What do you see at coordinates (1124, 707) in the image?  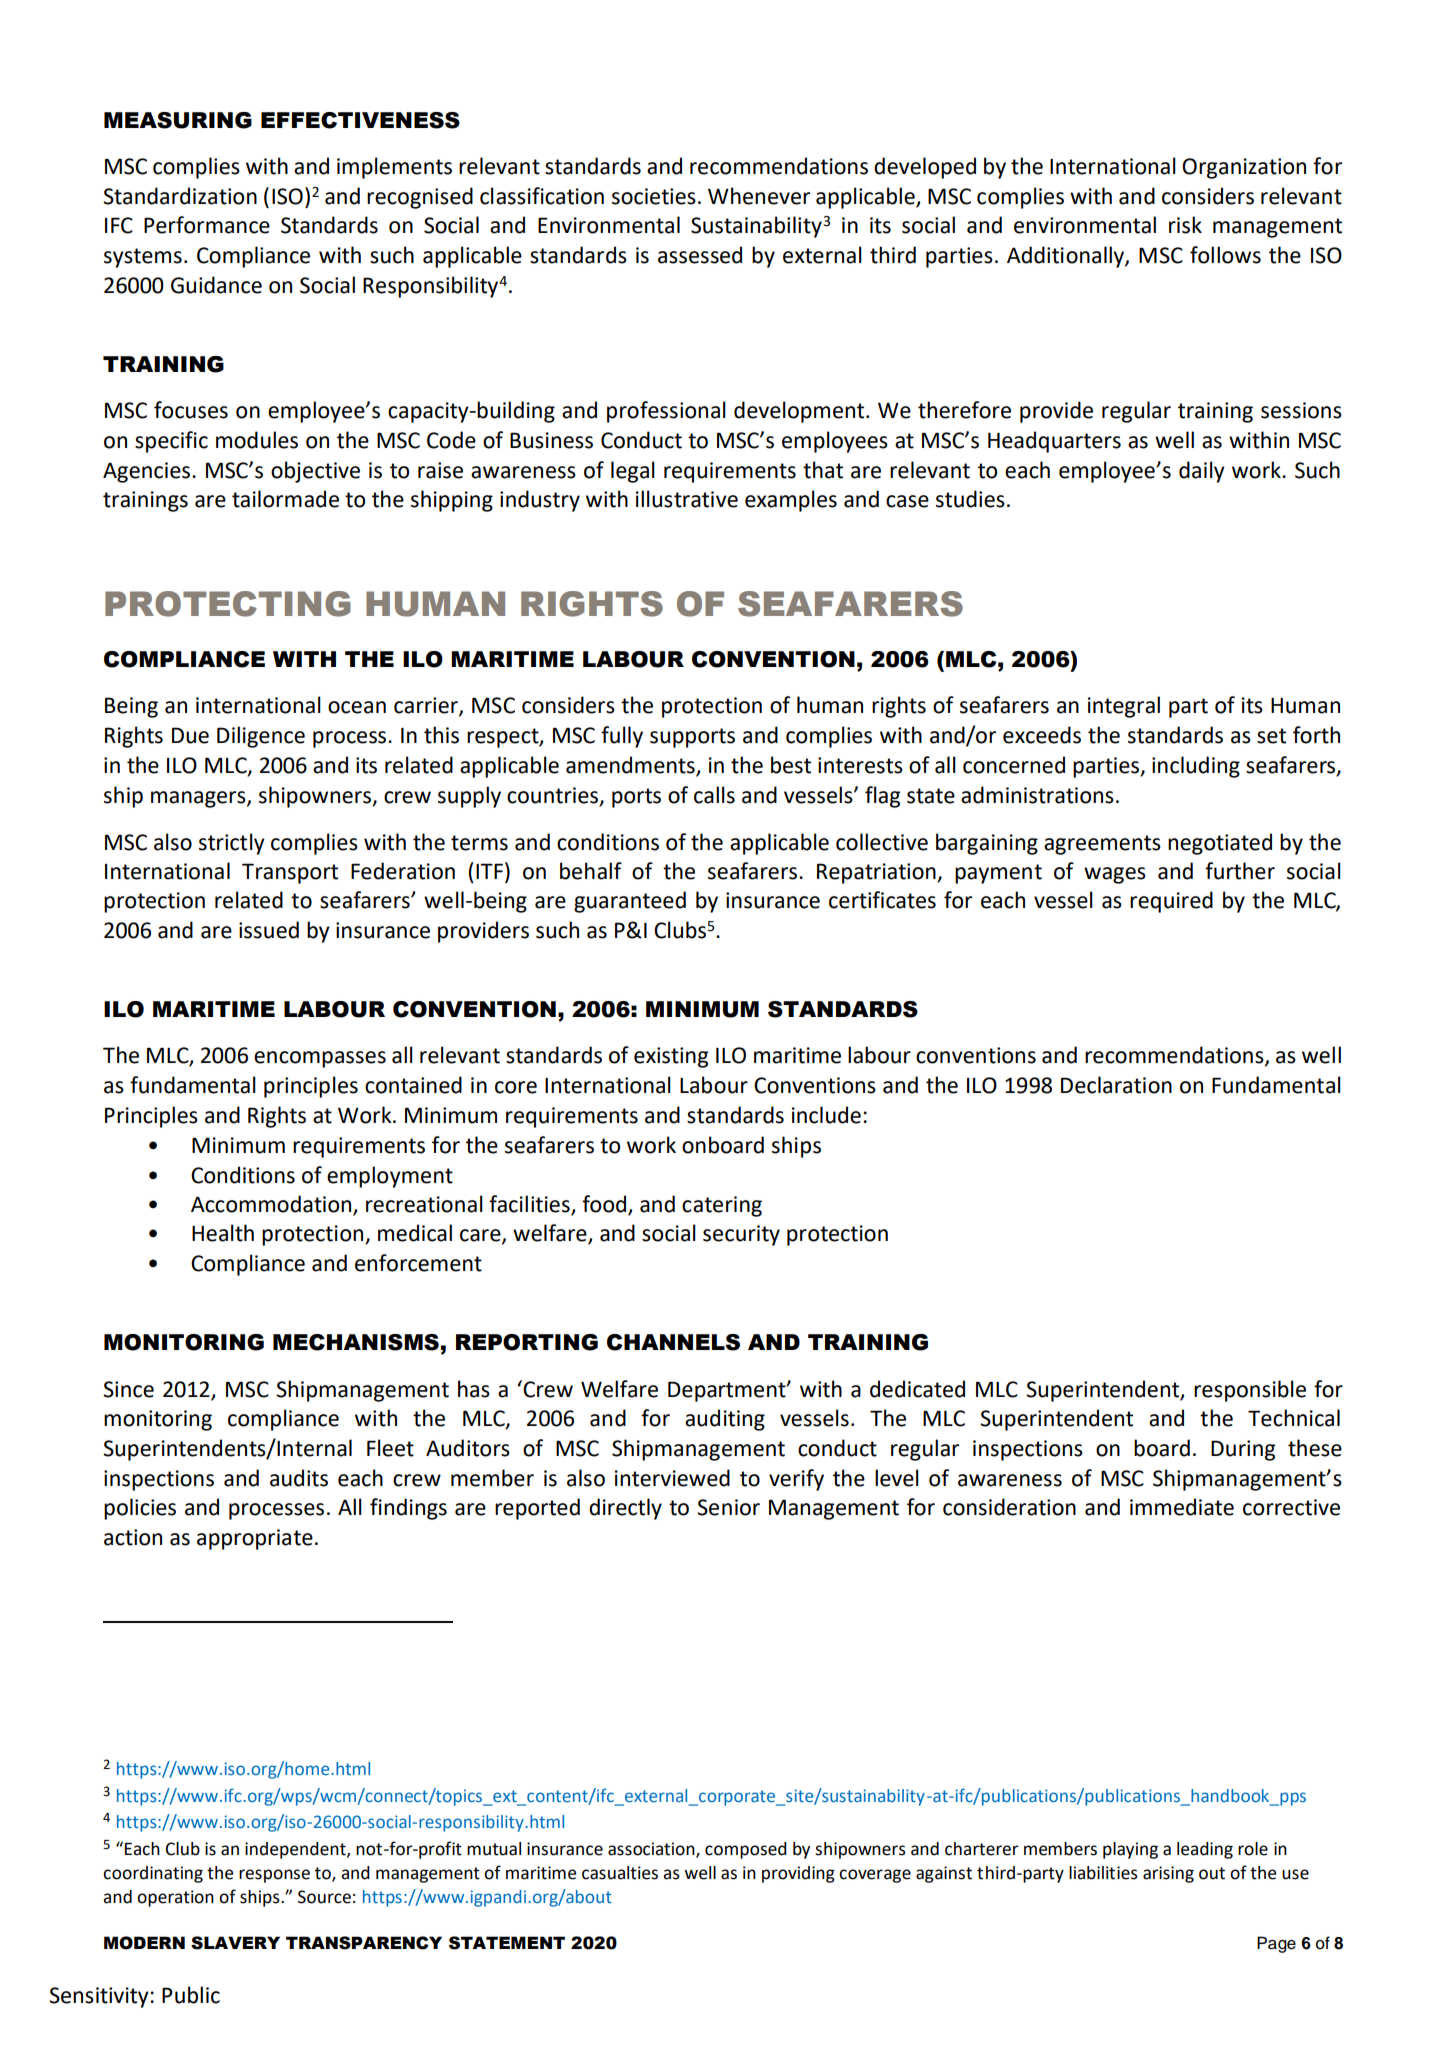 I see `integral` at bounding box center [1124, 707].
